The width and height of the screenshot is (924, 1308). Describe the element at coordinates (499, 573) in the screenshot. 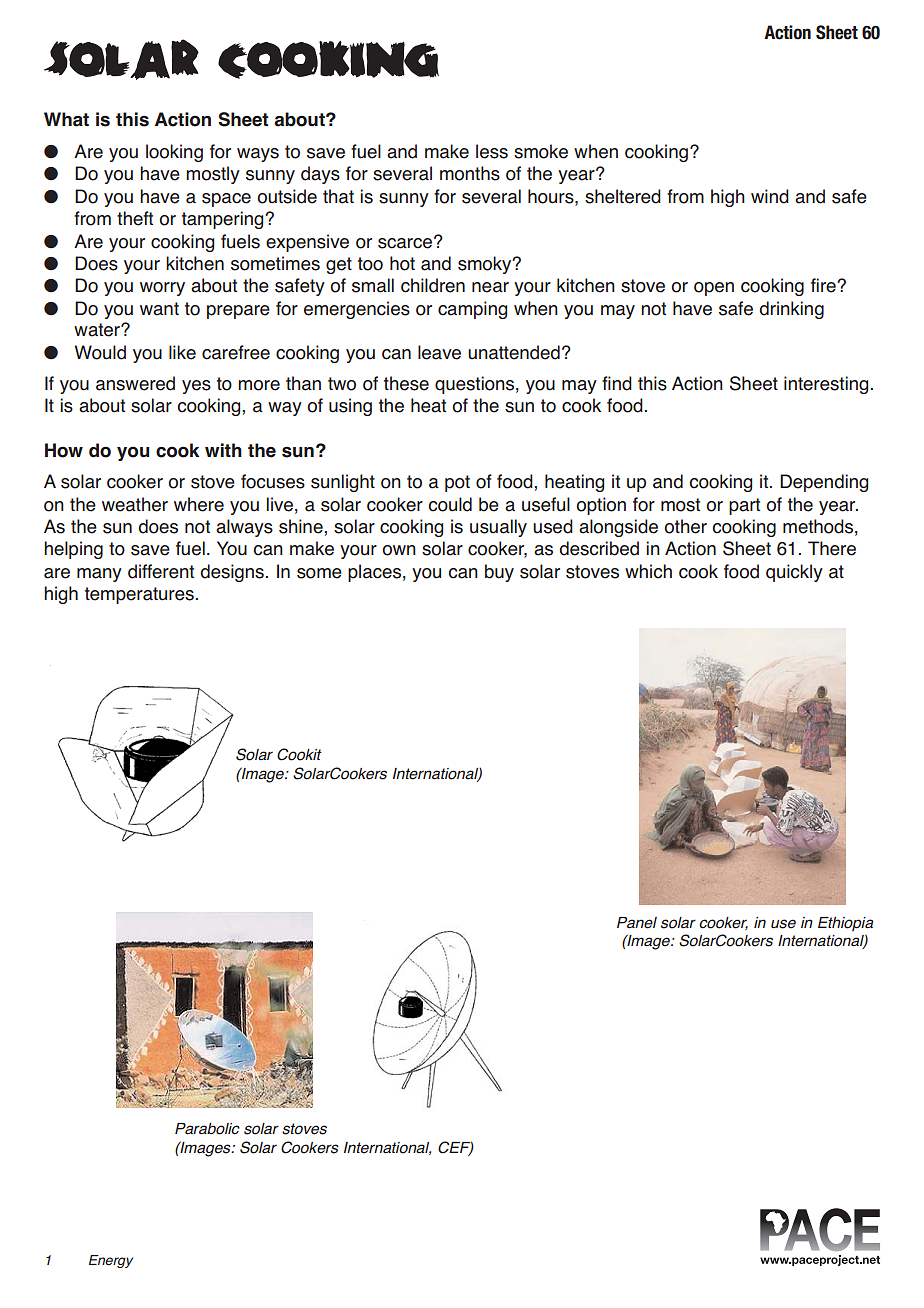

I see `buy` at that location.
